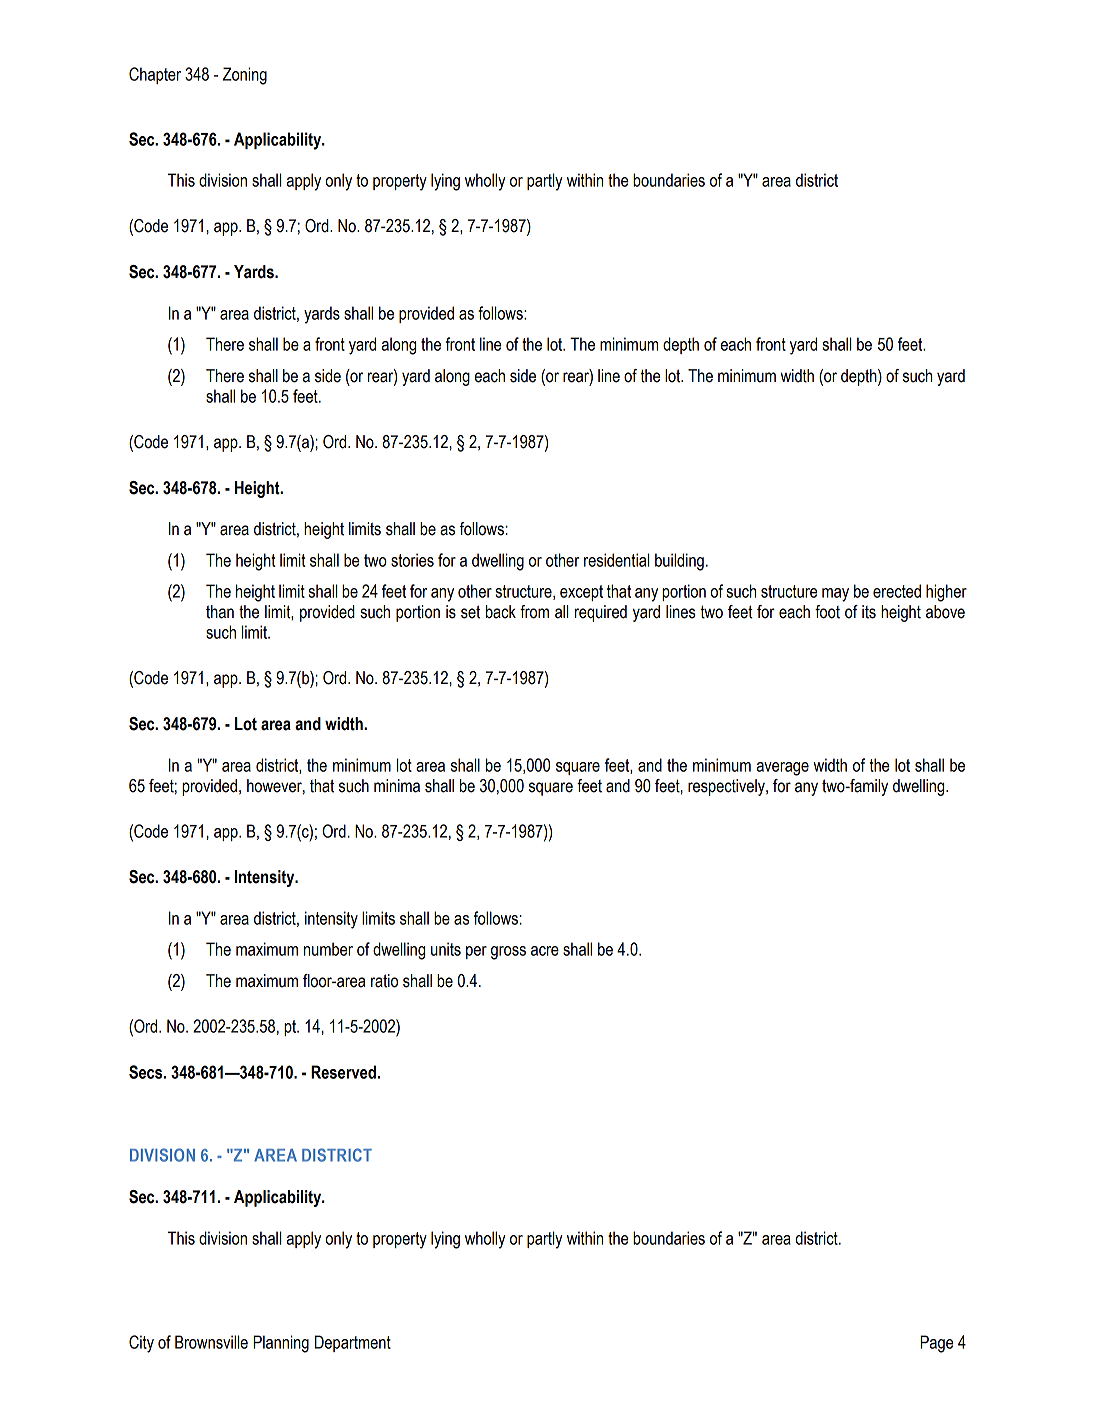  Describe the element at coordinates (397, 786) in the page. I see `minima` at that location.
